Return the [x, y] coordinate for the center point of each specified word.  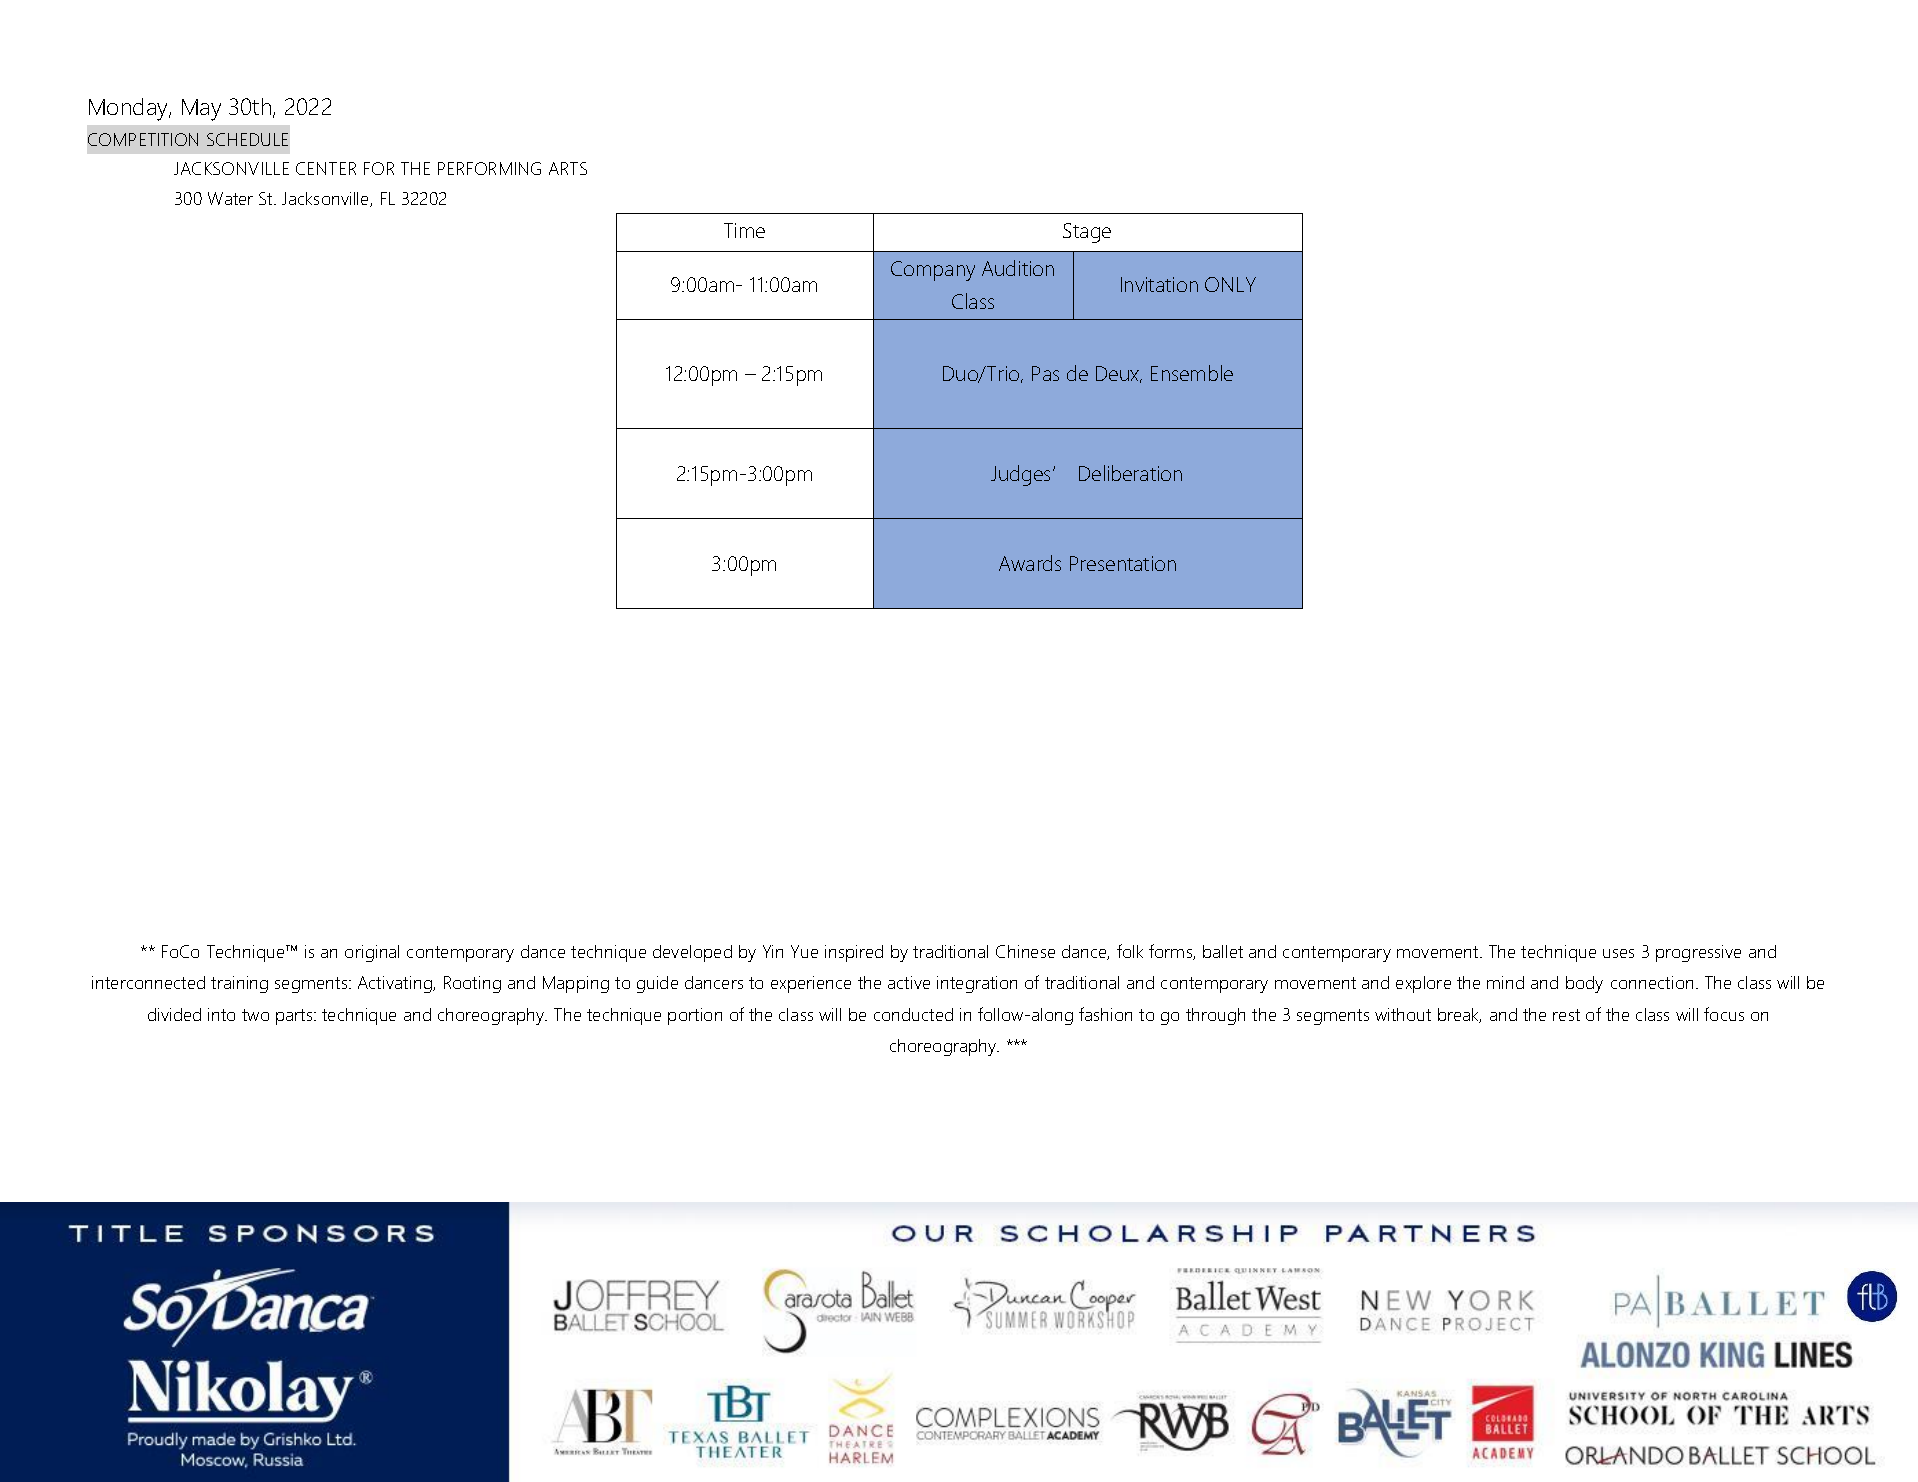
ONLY [1230, 284]
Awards [1030, 563]
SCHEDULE [247, 139]
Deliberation [1130, 473]
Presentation [1123, 563]
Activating [396, 984]
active [909, 982]
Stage [1087, 233]
